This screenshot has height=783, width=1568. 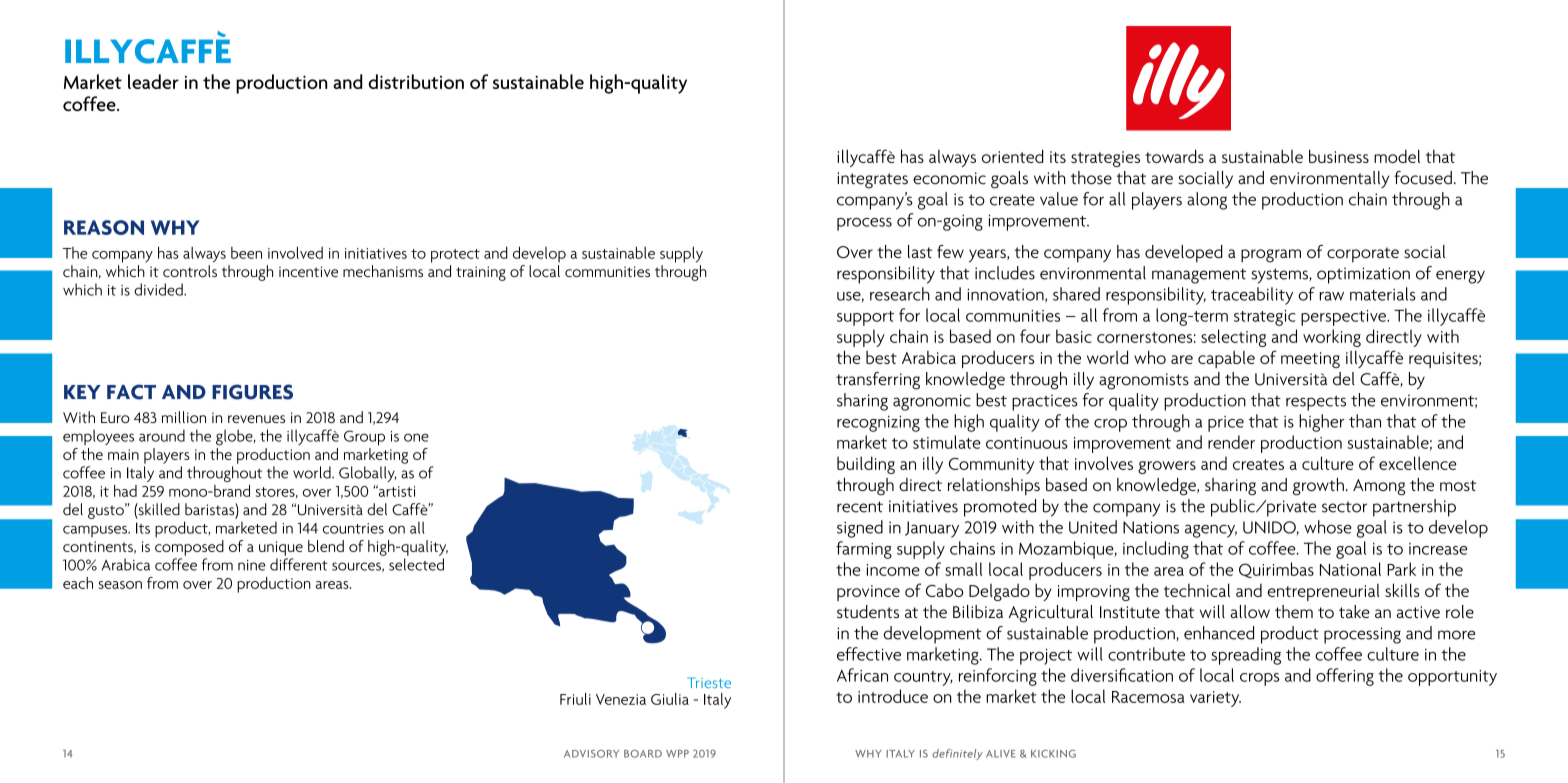 I want to click on respects, so click(x=1316, y=403).
